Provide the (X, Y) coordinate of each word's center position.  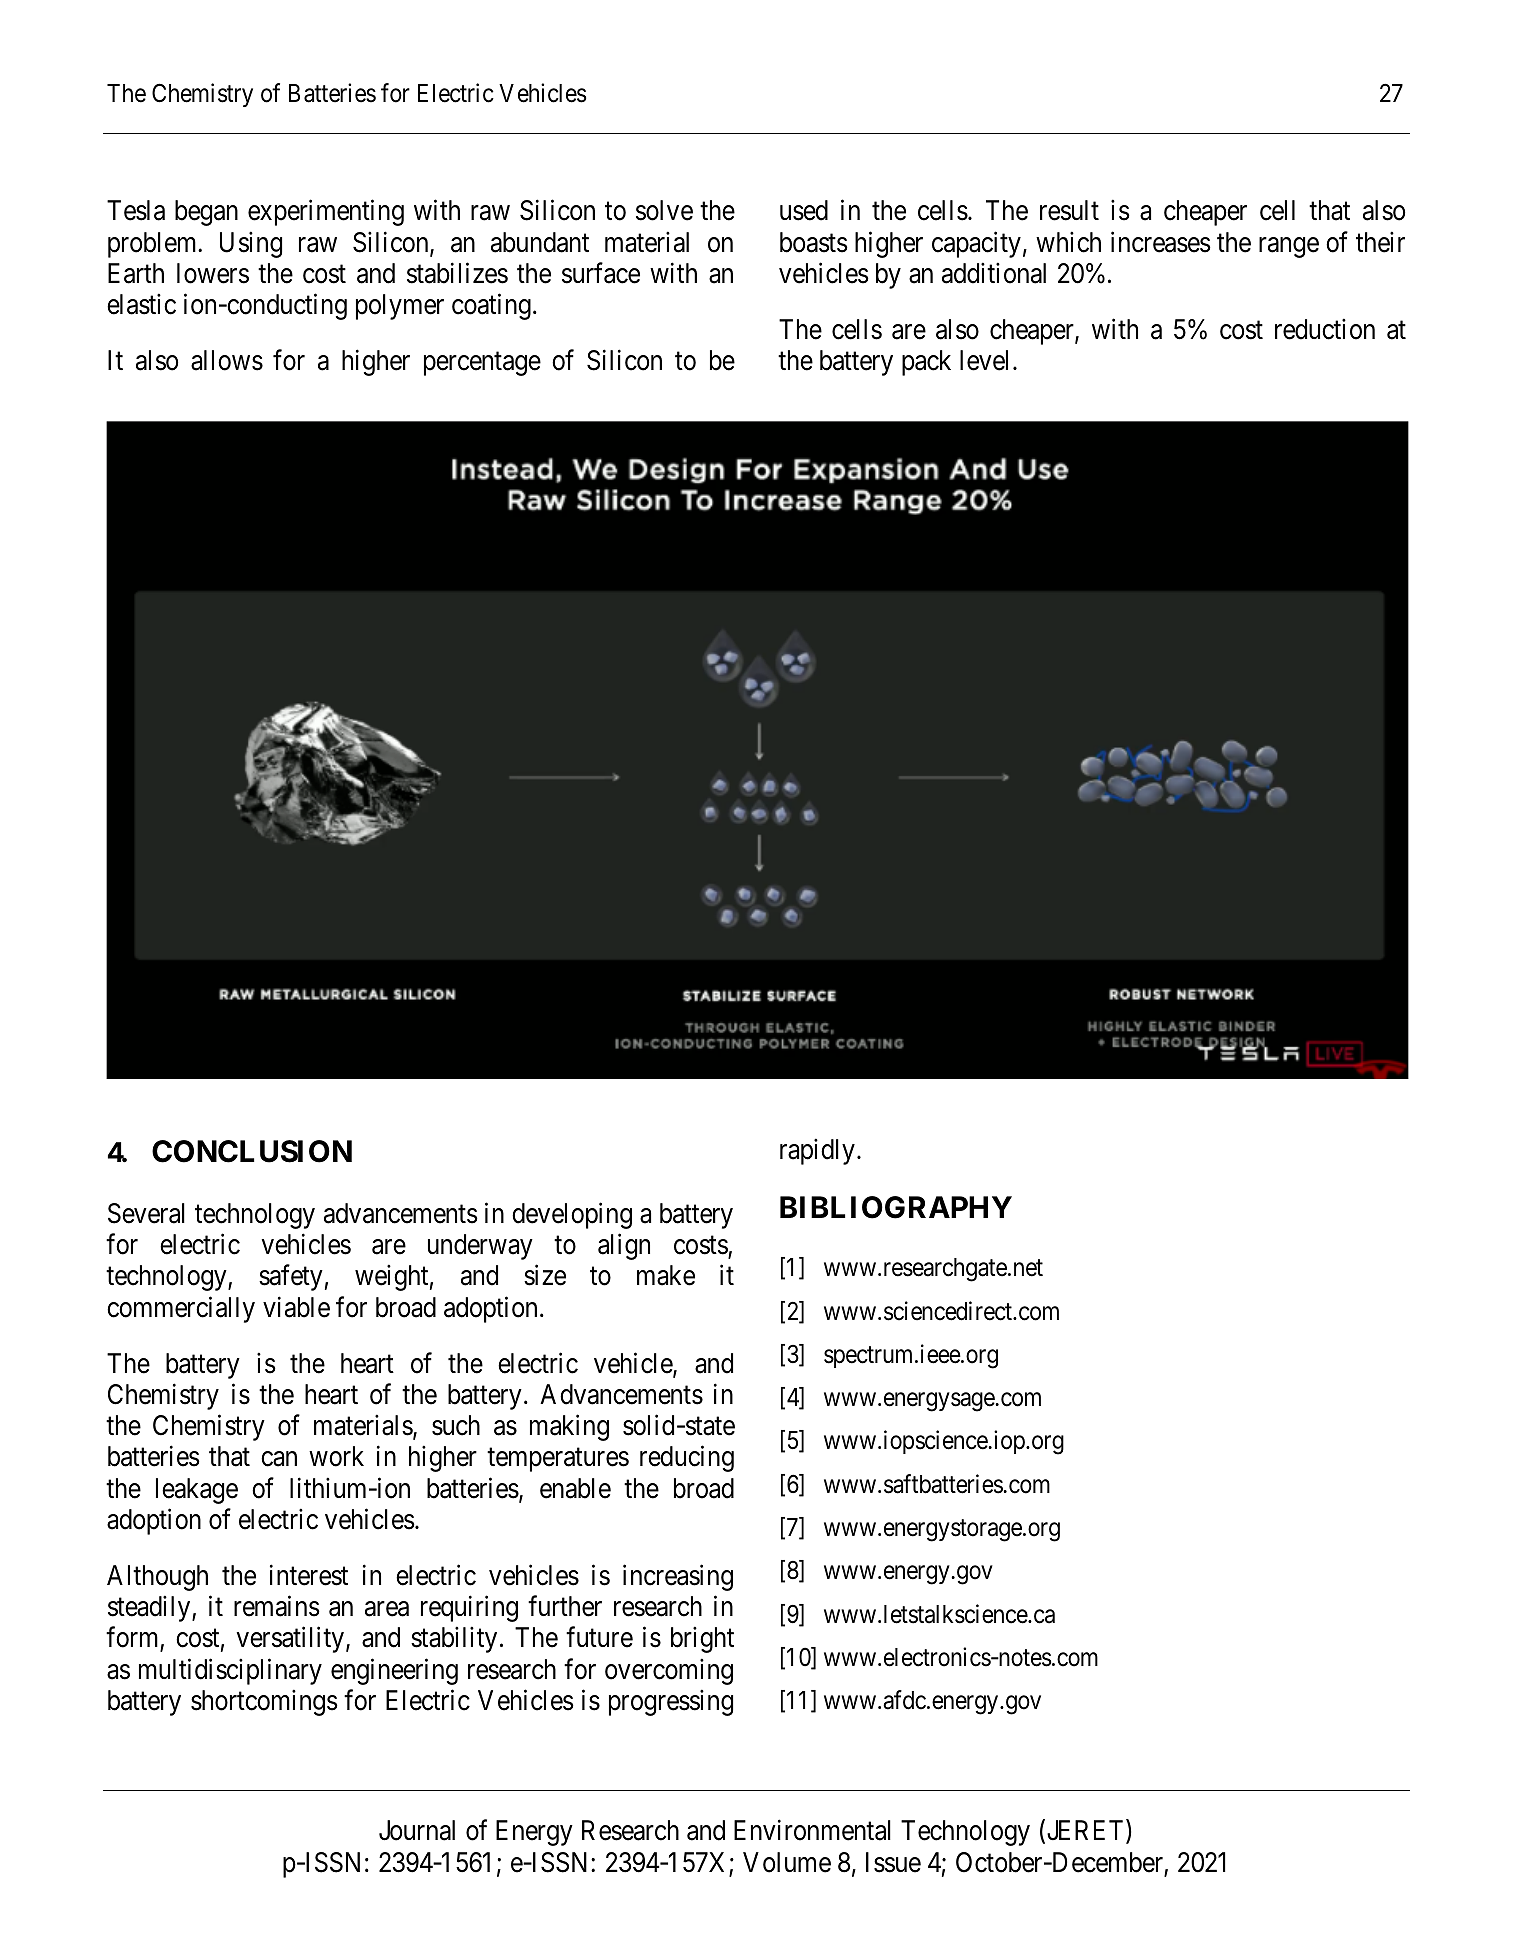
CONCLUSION (252, 1151)
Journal (417, 1830)
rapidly (817, 1151)
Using (251, 244)
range (1289, 247)
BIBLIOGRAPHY (896, 1207)
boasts (814, 242)
